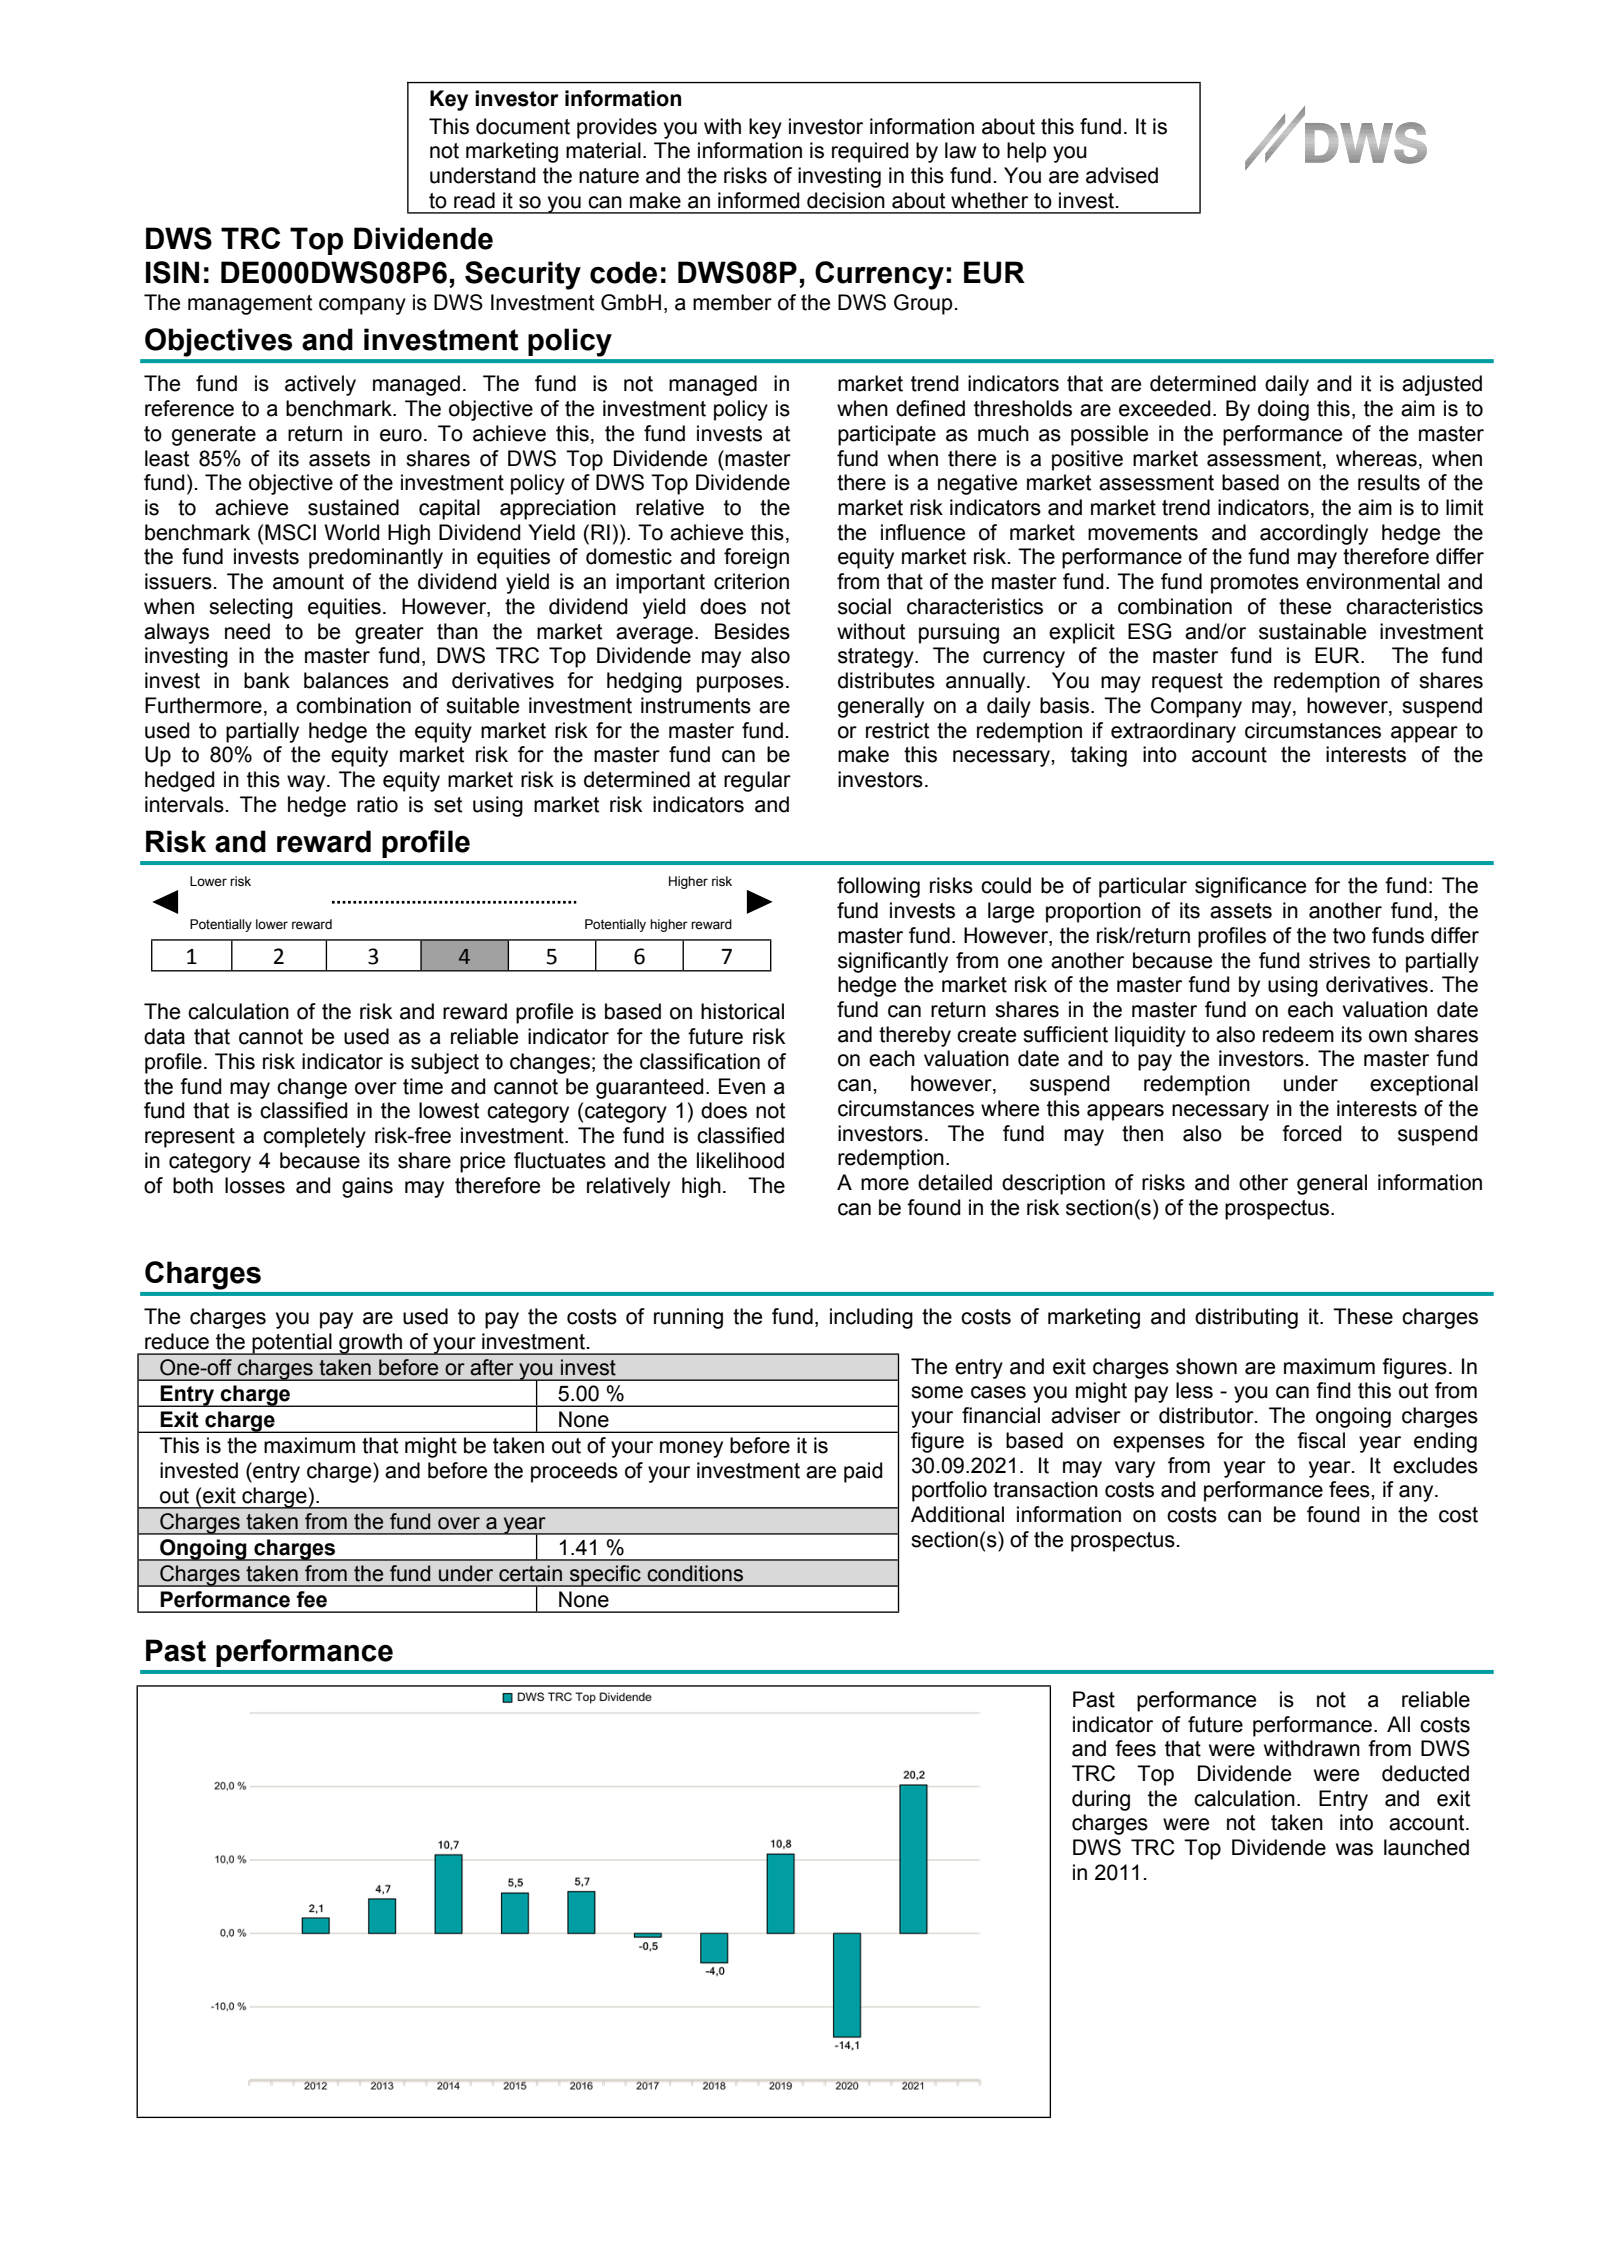 The width and height of the page is (1600, 2263). What do you see at coordinates (367, 1187) in the page?
I see `gains` at bounding box center [367, 1187].
